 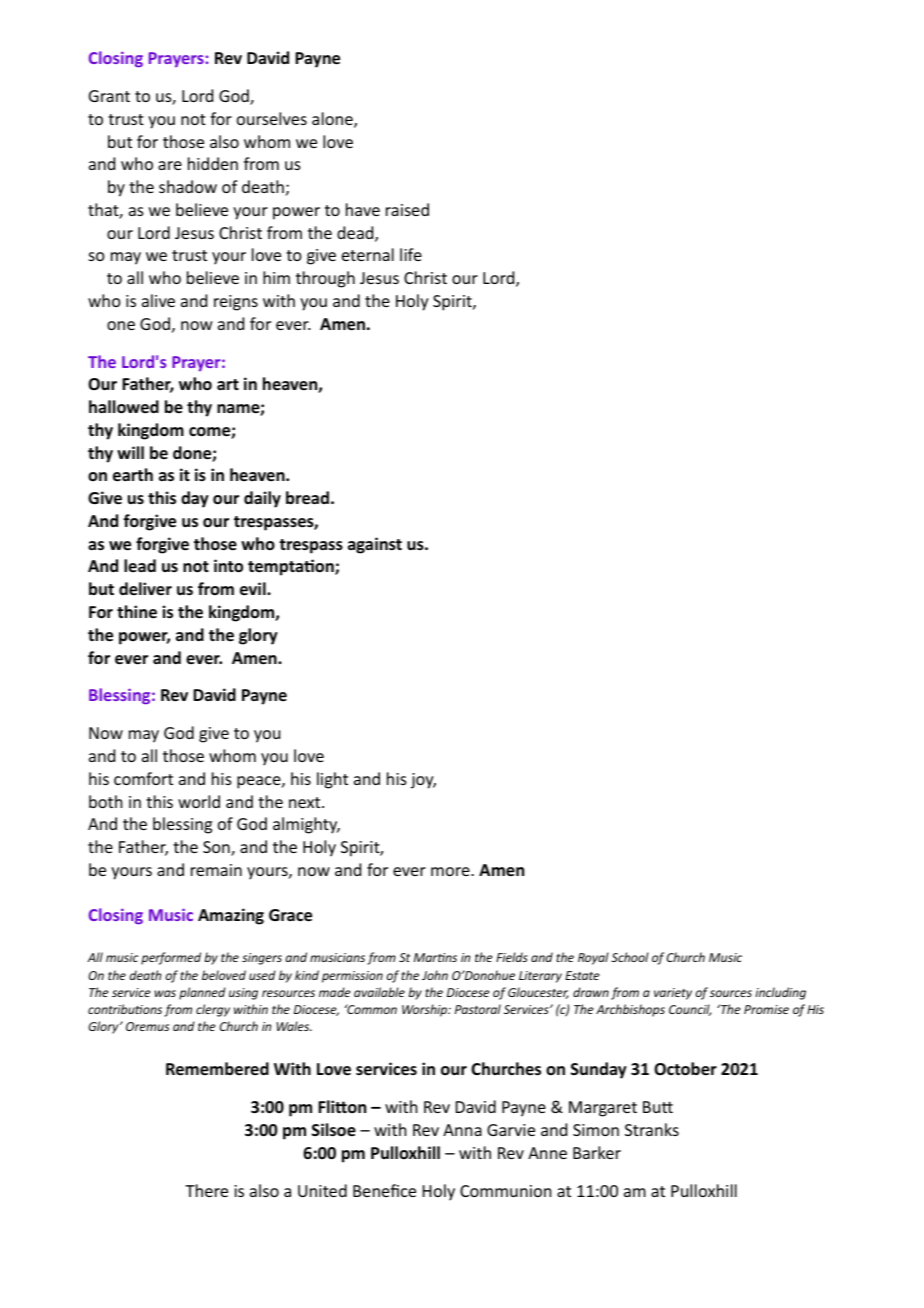 I want to click on life, so click(x=411, y=254).
